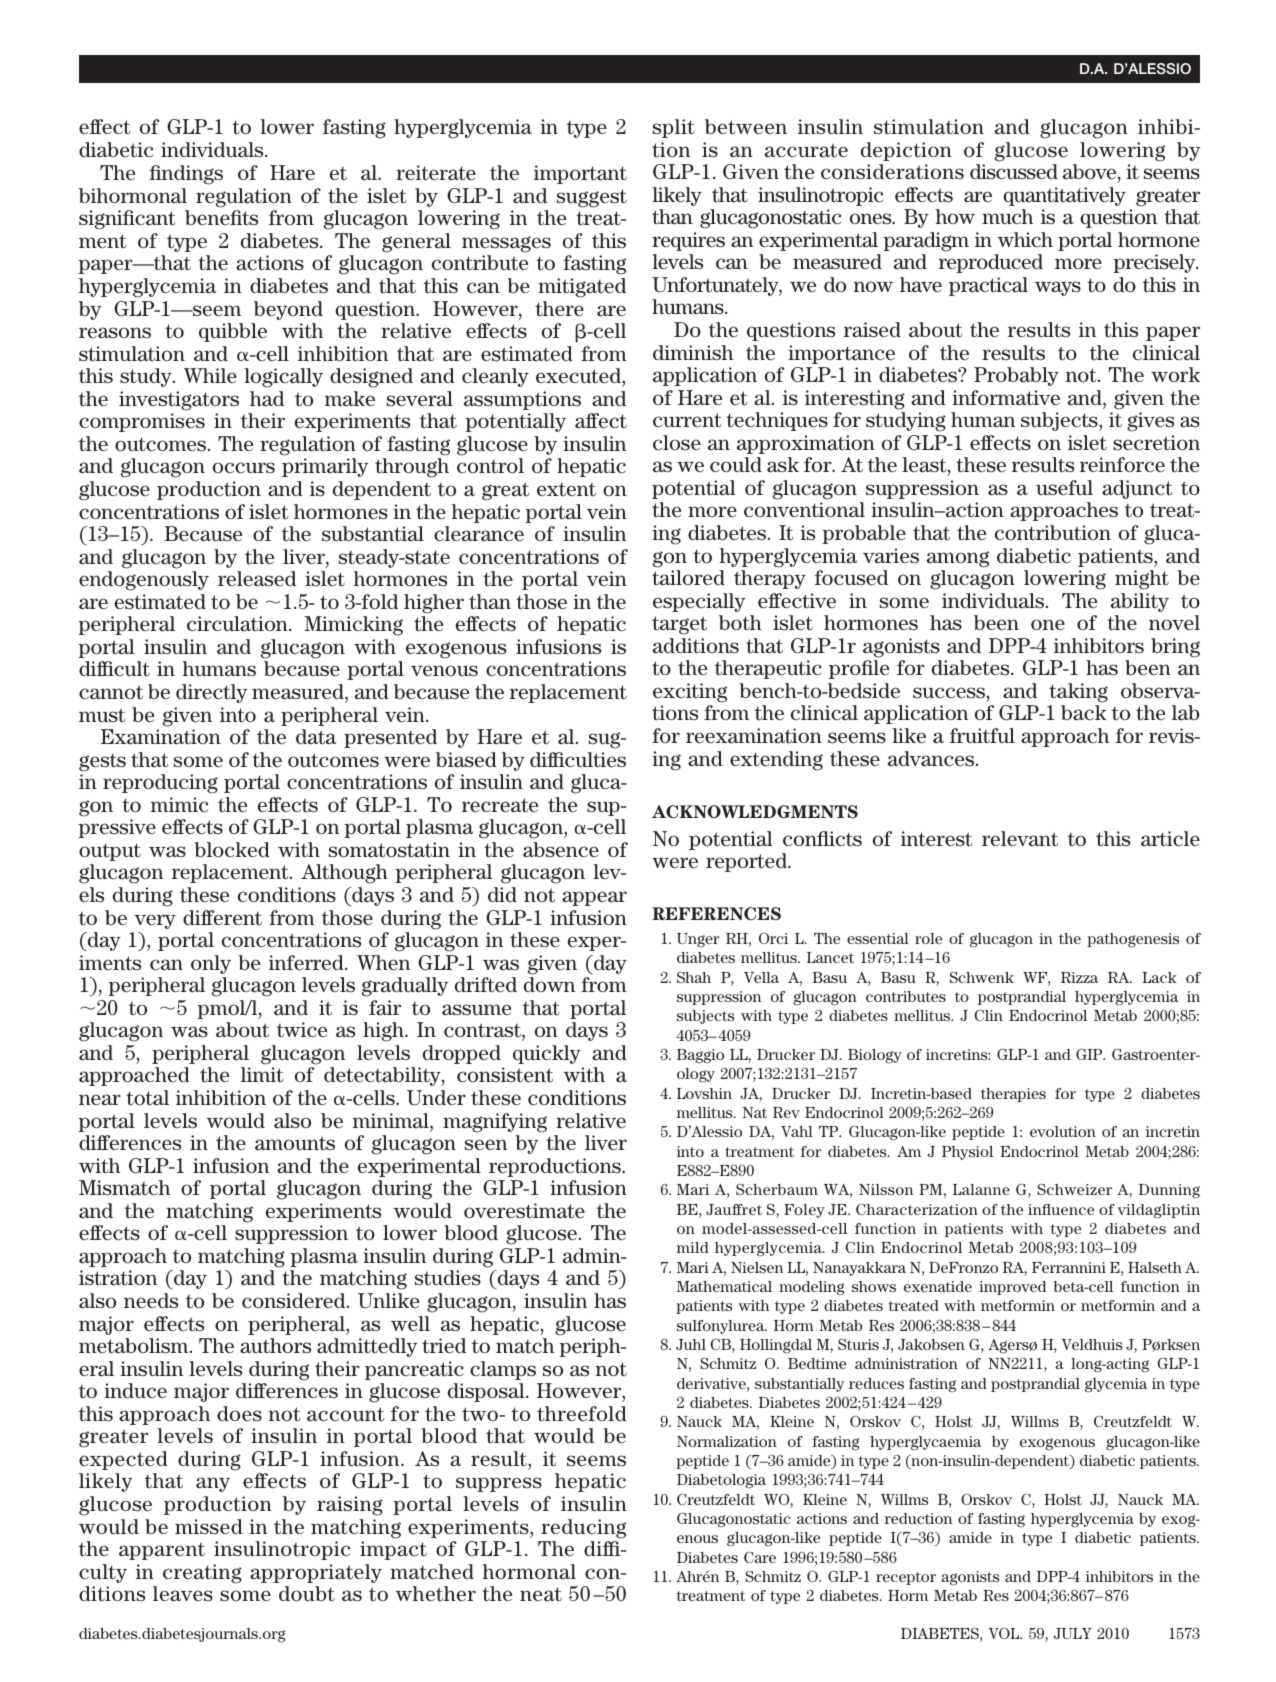 The width and height of the document is (1276, 1682). What do you see at coordinates (580, 174) in the document?
I see `important` at bounding box center [580, 174].
